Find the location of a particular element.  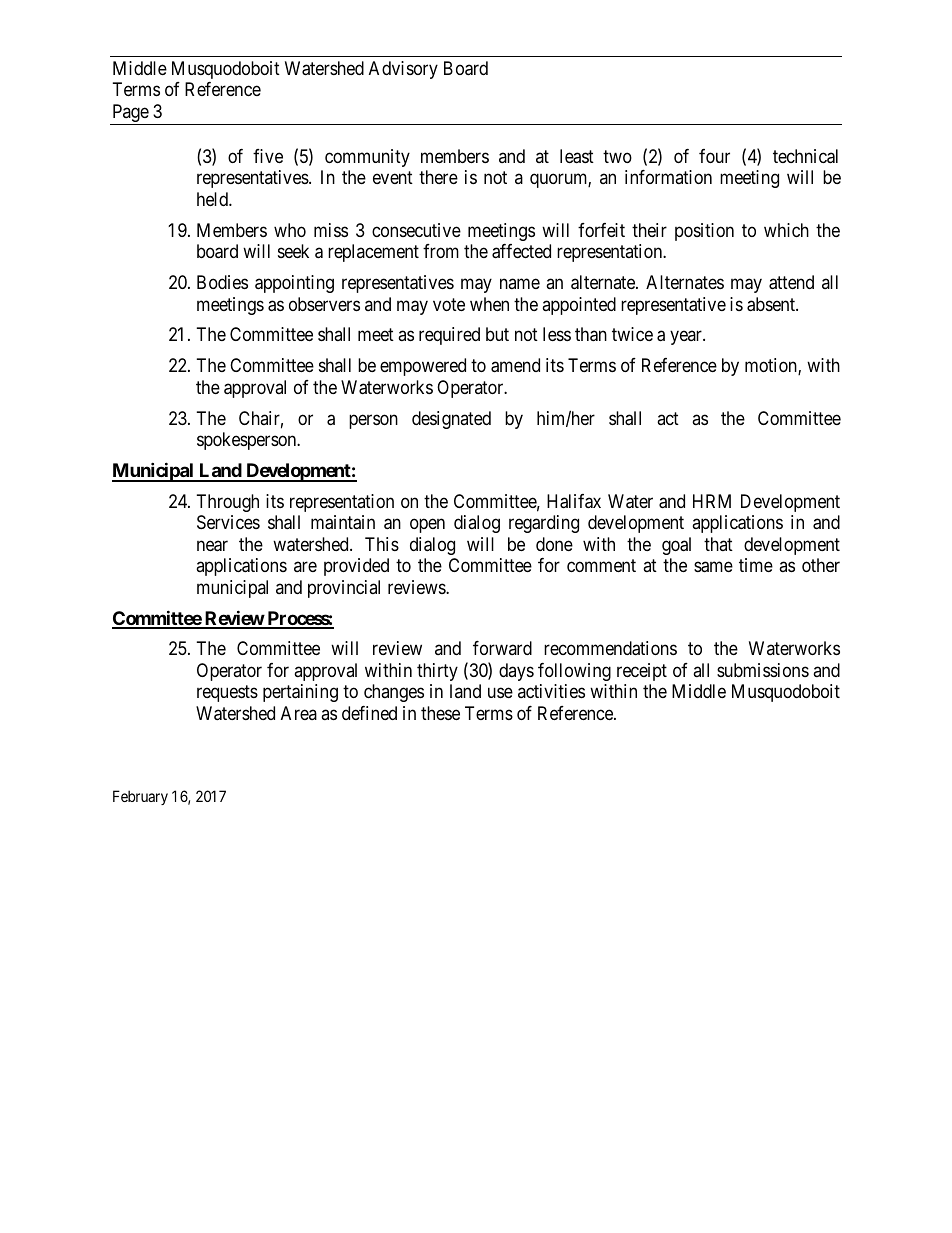

attend is located at coordinates (791, 282).
